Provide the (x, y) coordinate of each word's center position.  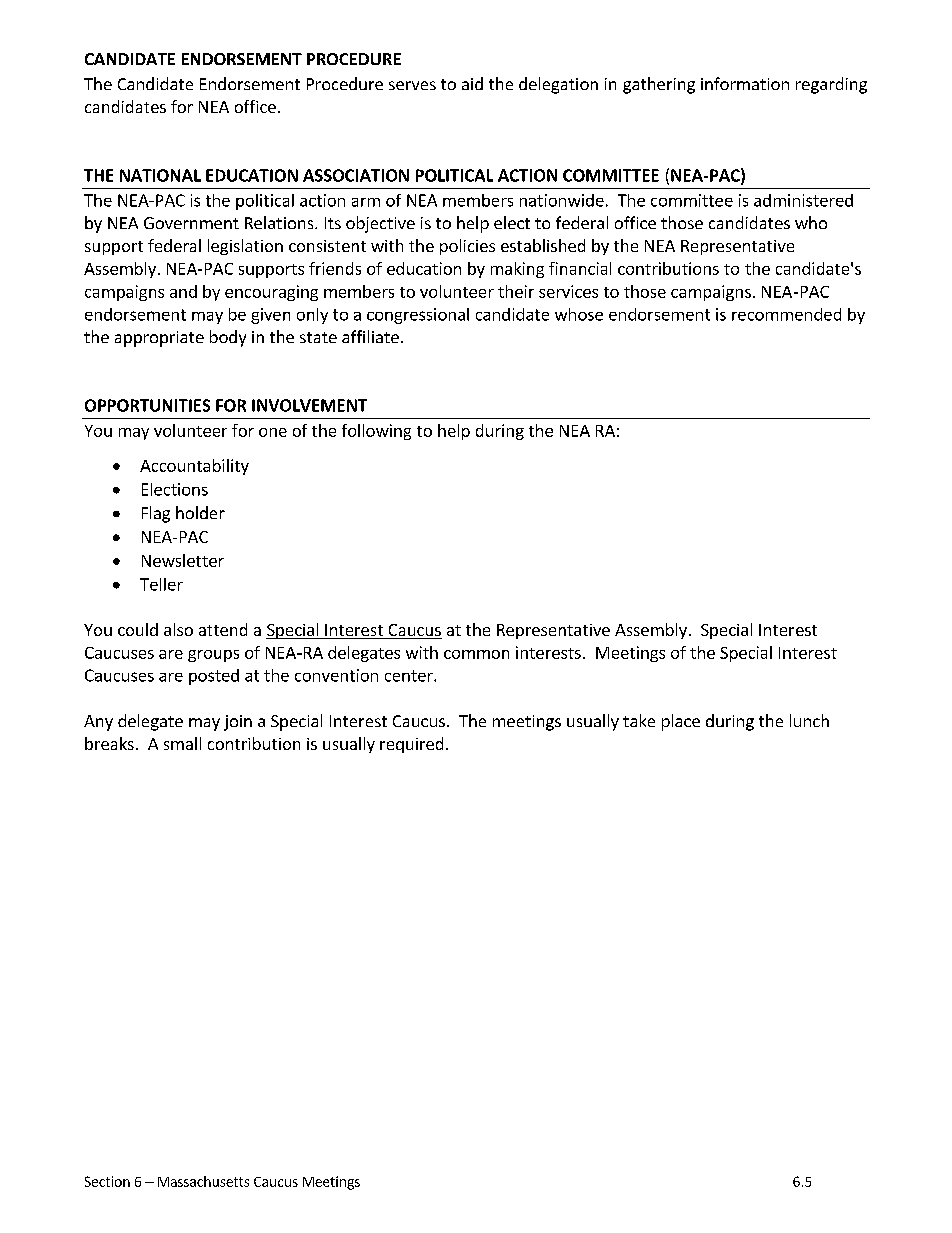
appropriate (159, 339)
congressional (418, 316)
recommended (786, 314)
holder (200, 512)
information (745, 83)
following (376, 432)
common (476, 654)
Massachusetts (203, 1181)
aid (472, 83)
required (411, 745)
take (639, 720)
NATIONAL (160, 175)
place (681, 722)
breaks (109, 743)
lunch (809, 720)
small (182, 743)
